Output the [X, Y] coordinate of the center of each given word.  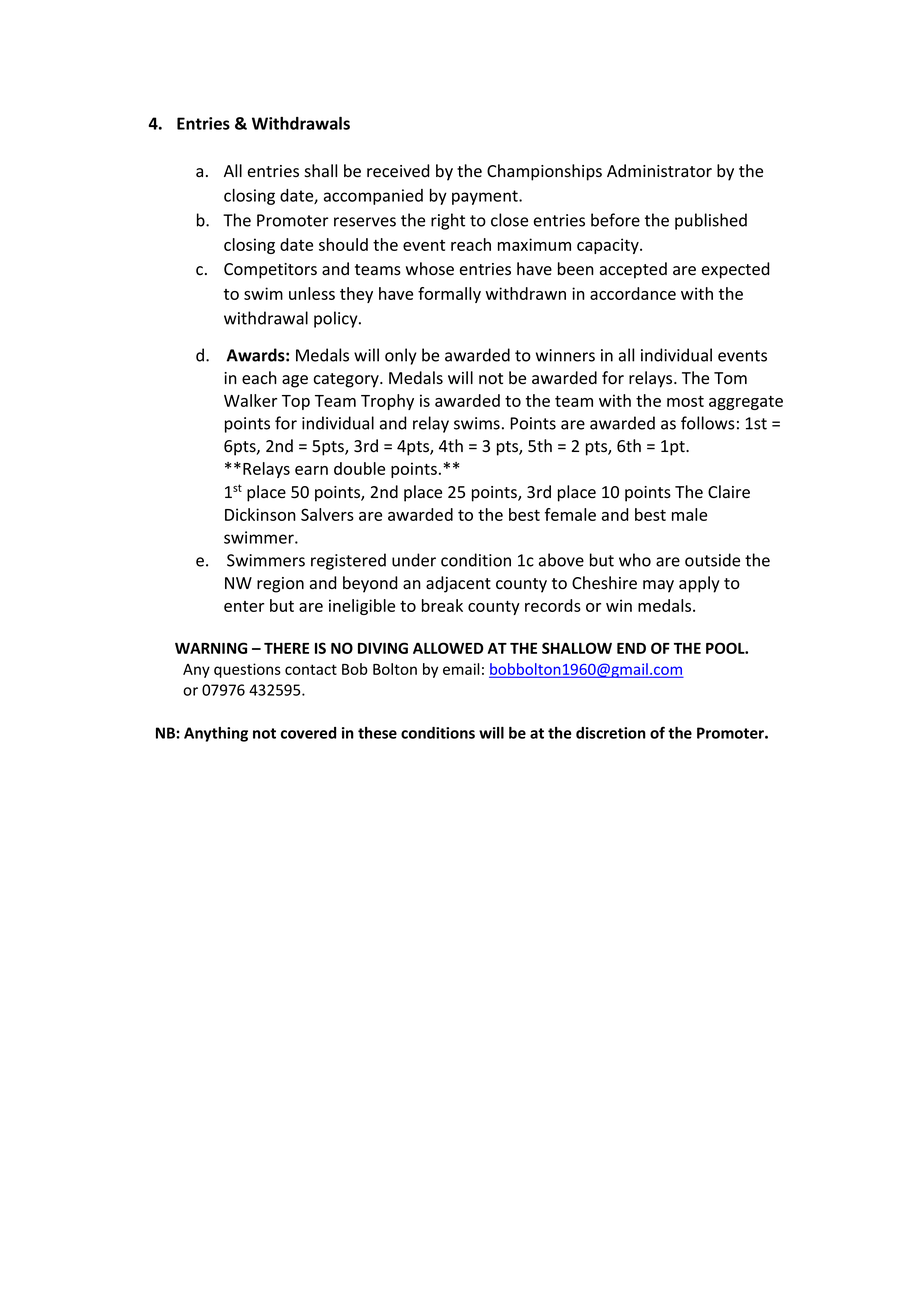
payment [486, 197]
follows [708, 423]
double [359, 468]
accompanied [373, 197]
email [461, 669]
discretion [611, 733]
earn [311, 470]
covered [308, 733]
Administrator [659, 171]
